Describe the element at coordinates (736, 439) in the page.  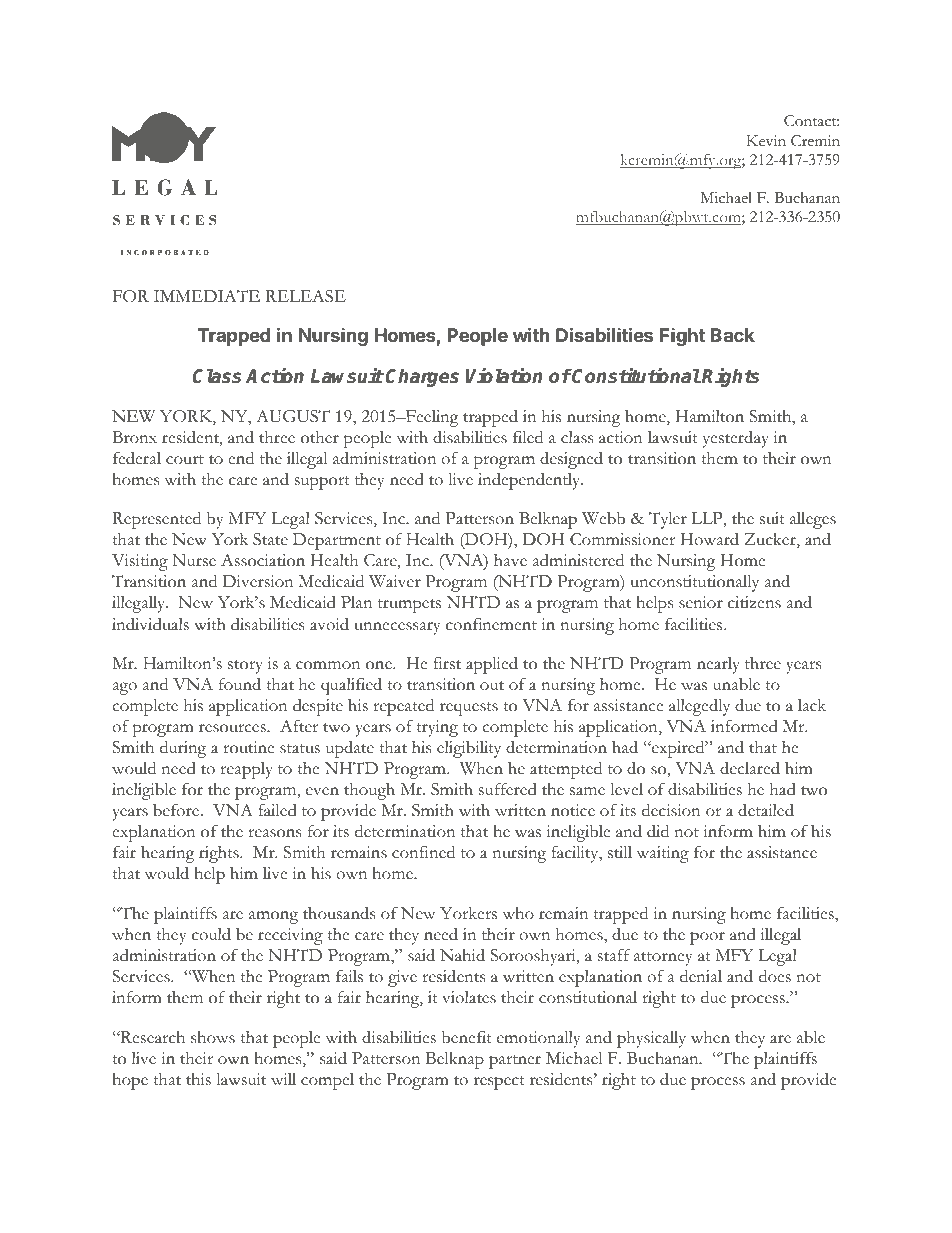
I see `yesterday` at that location.
